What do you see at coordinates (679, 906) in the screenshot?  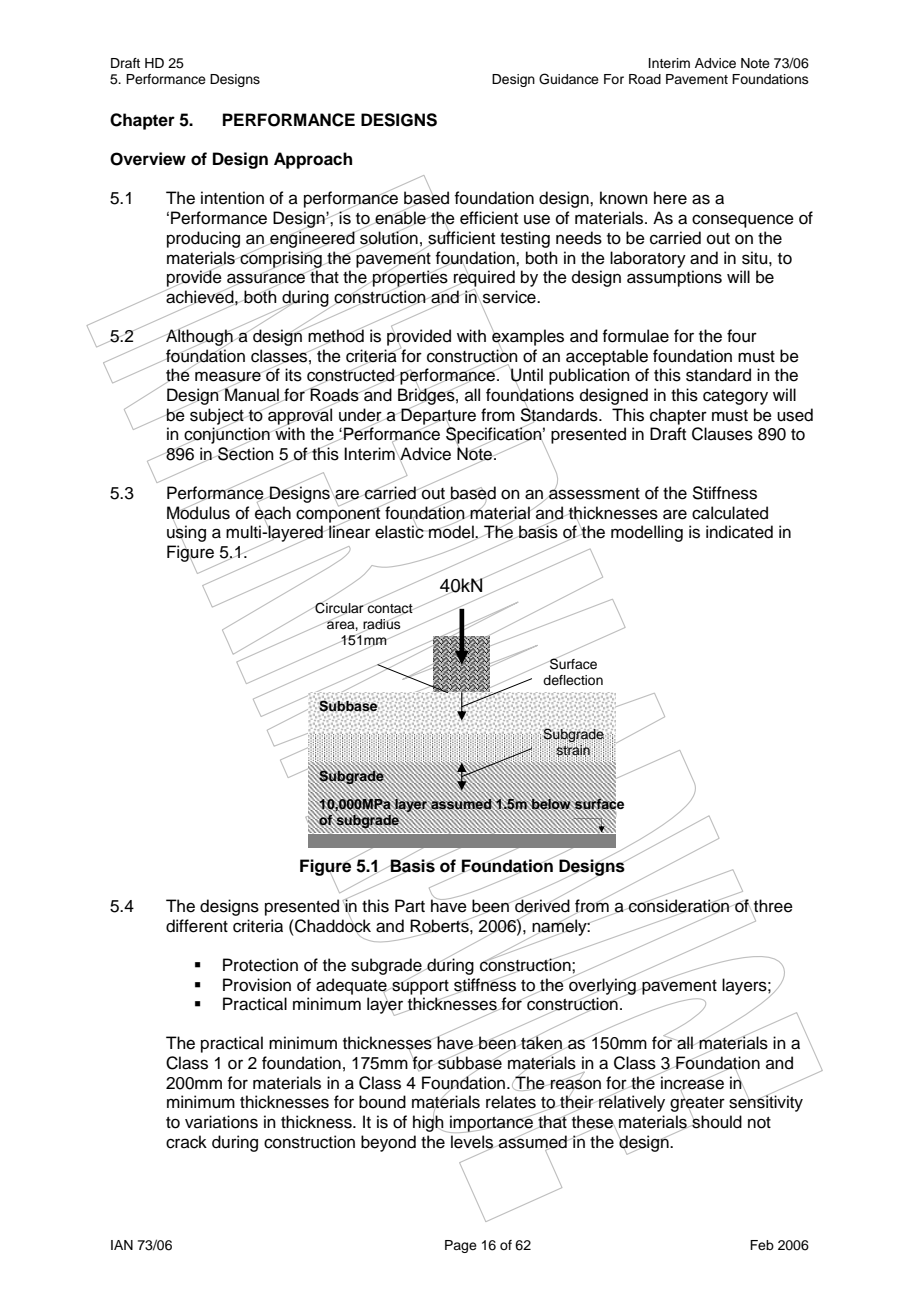 I see `consideration` at bounding box center [679, 906].
